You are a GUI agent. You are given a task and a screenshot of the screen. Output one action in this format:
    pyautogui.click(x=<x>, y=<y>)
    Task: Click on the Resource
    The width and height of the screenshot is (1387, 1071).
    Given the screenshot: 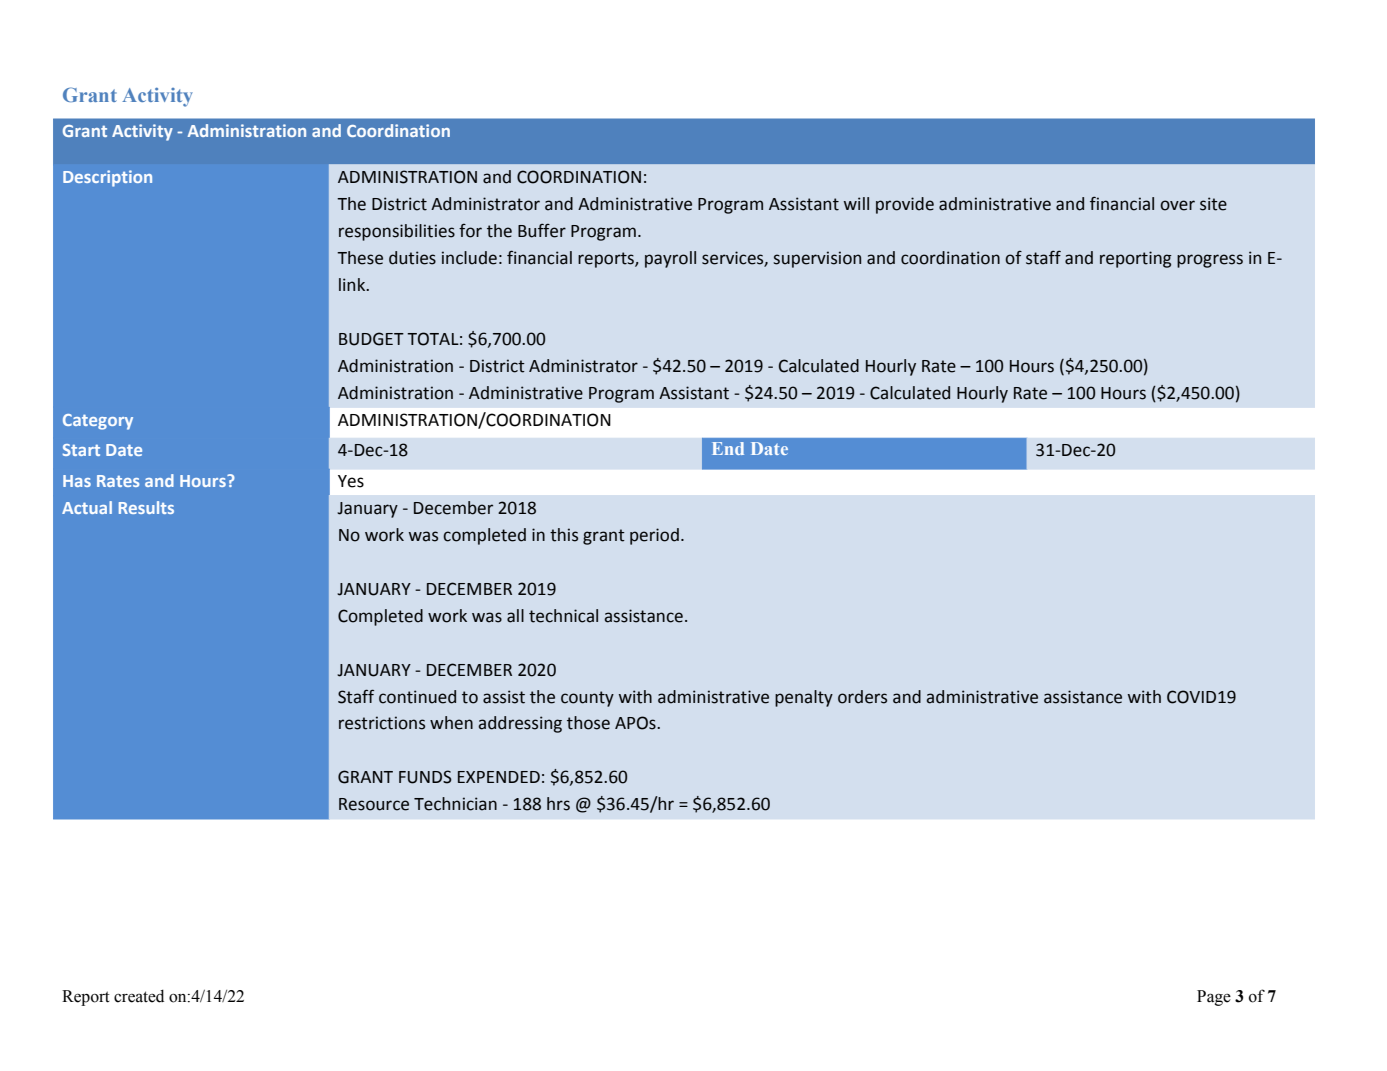 What is the action you would take?
    pyautogui.click(x=374, y=804)
